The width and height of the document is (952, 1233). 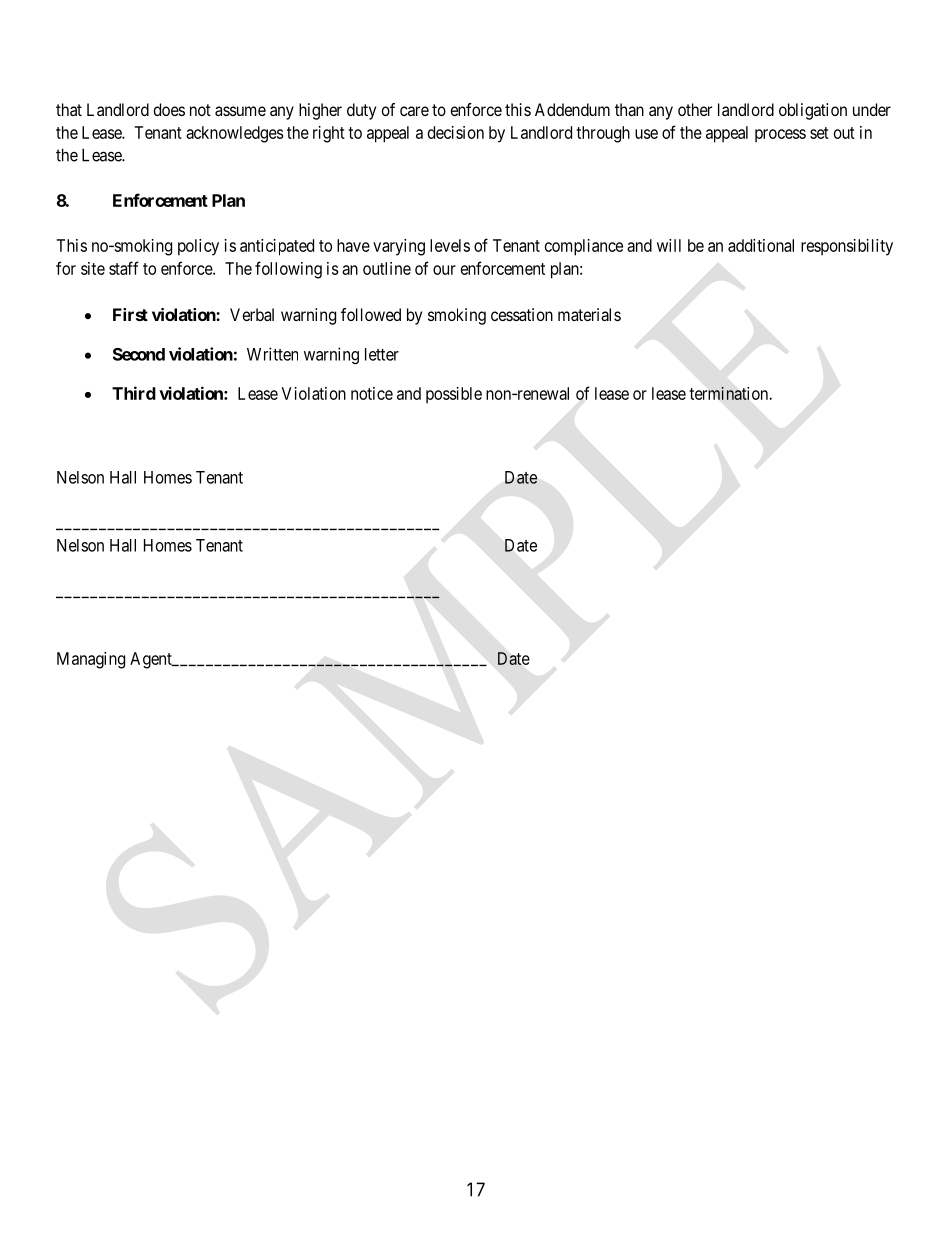 What do you see at coordinates (91, 660) in the document?
I see `Managing` at bounding box center [91, 660].
